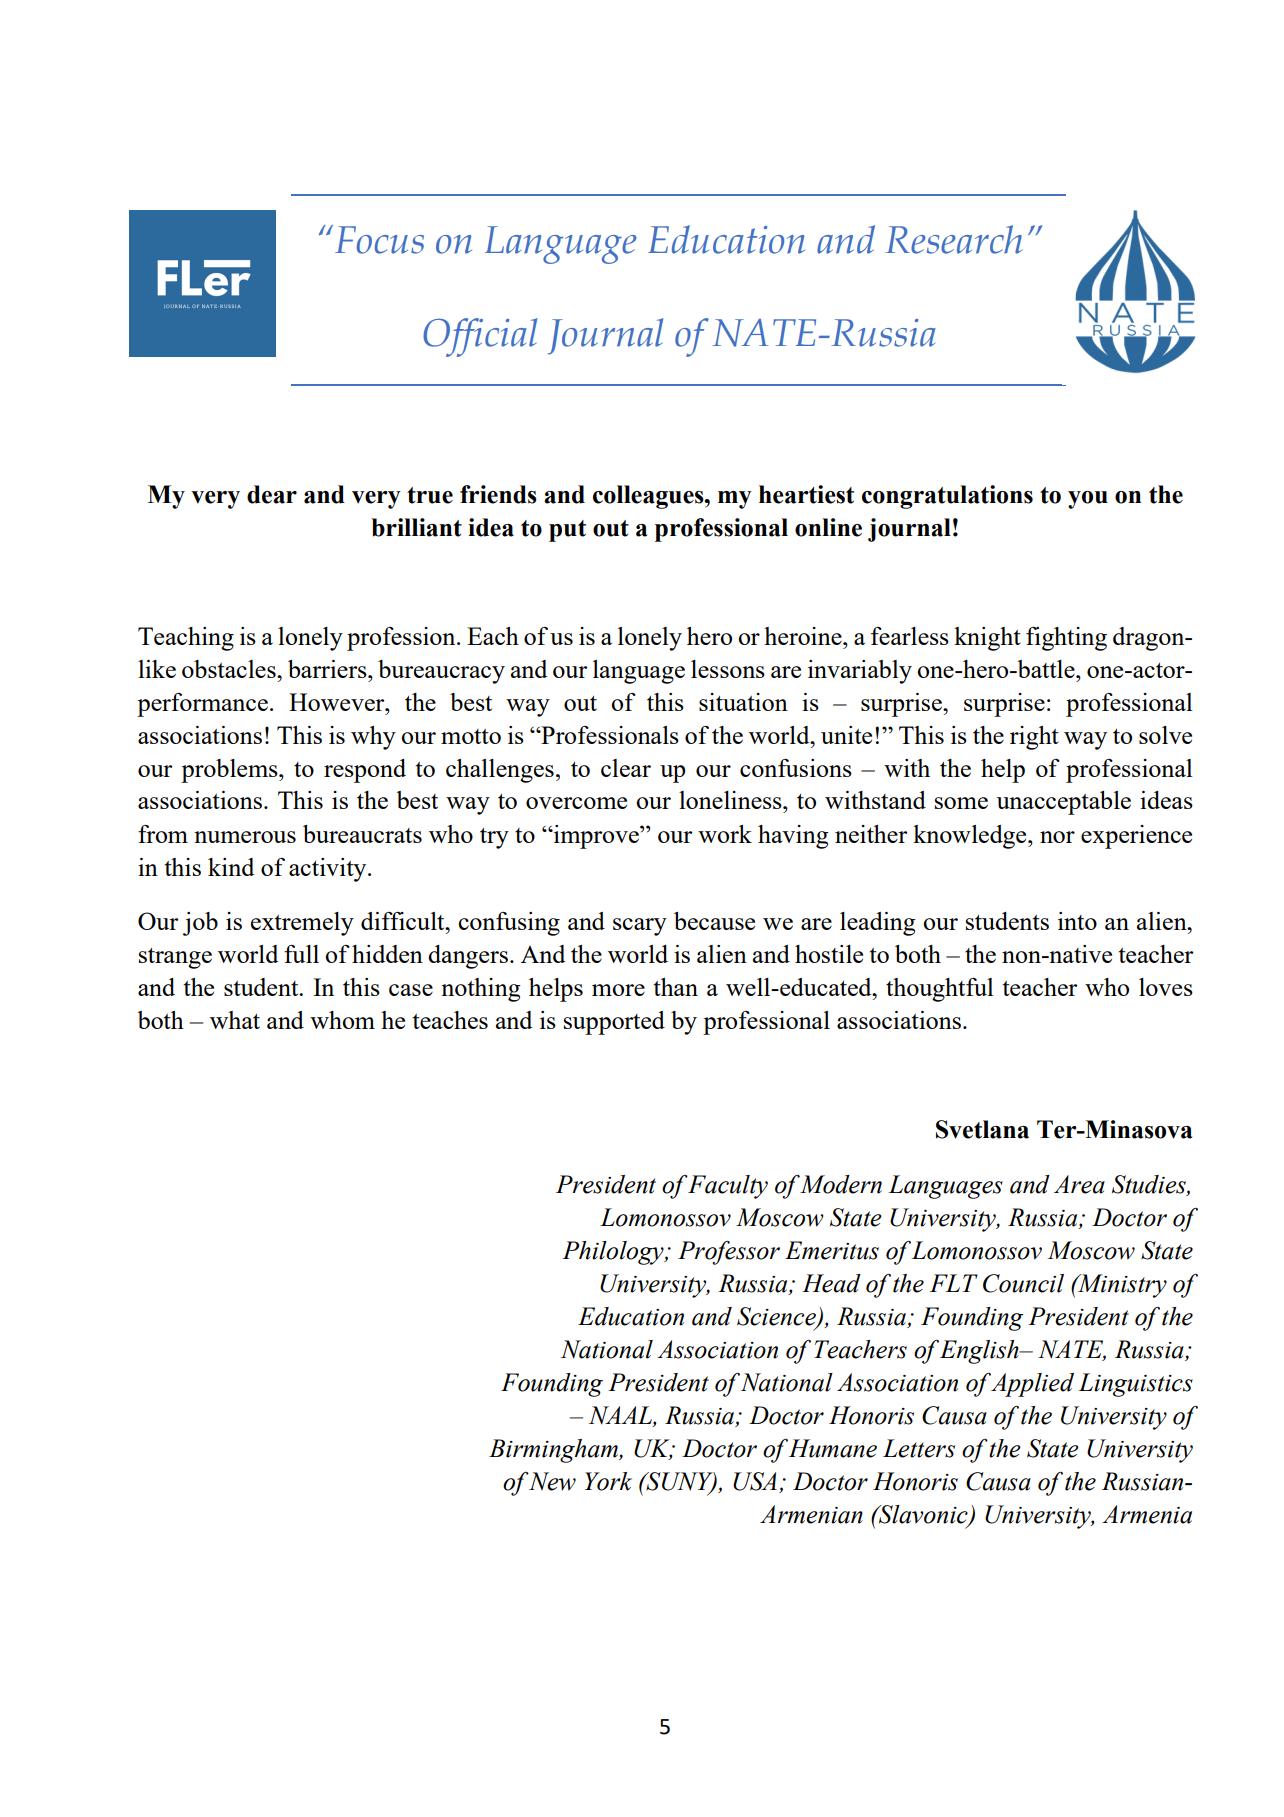 The height and width of the document is (1817, 1284). I want to click on Research, so click(953, 239).
